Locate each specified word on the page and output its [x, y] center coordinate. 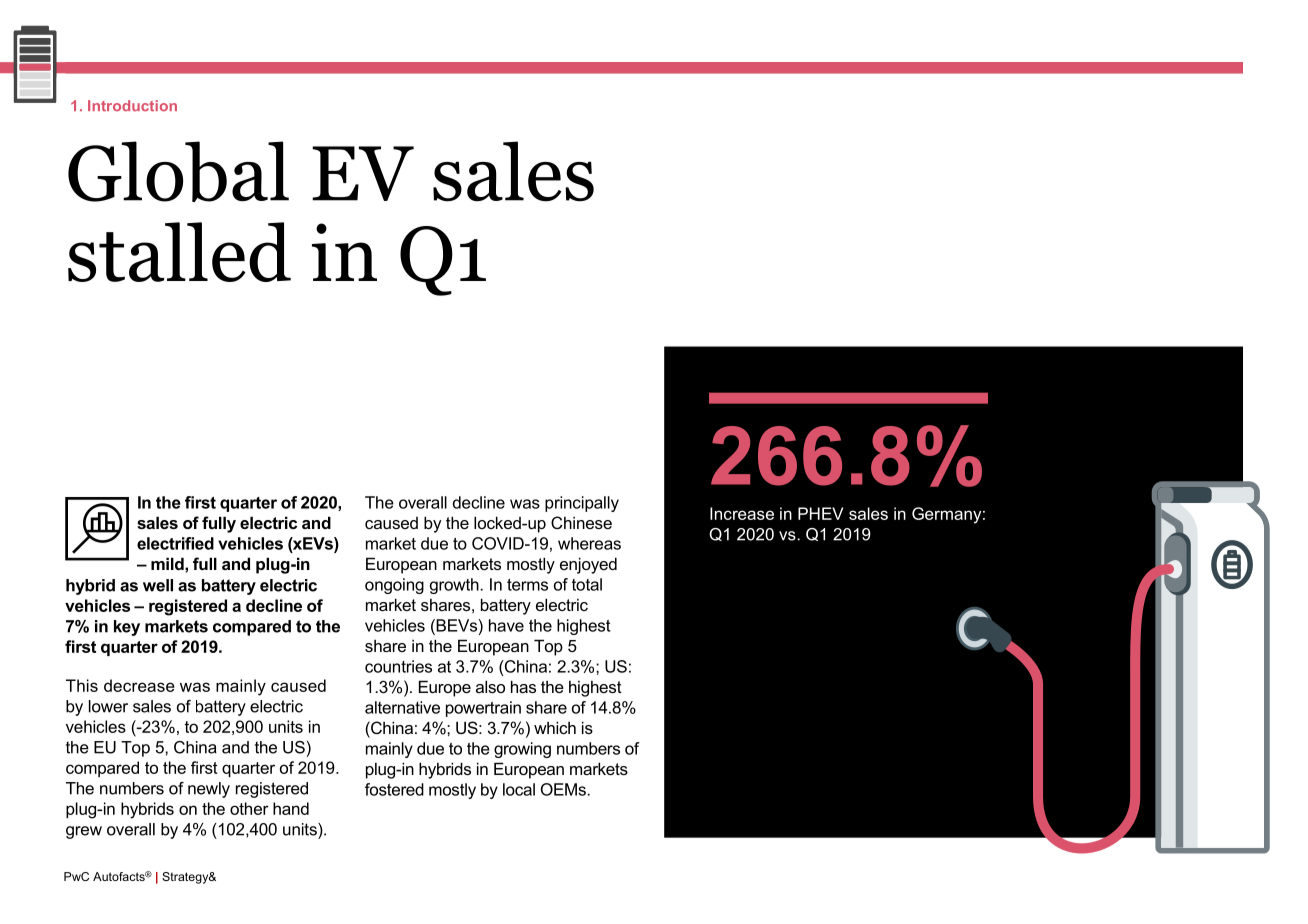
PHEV [820, 513]
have [506, 625]
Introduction [132, 106]
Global [178, 171]
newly [209, 790]
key [127, 628]
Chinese [581, 522]
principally [582, 504]
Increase [742, 513]
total [587, 584]
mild [168, 563]
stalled [179, 252]
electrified [175, 543]
